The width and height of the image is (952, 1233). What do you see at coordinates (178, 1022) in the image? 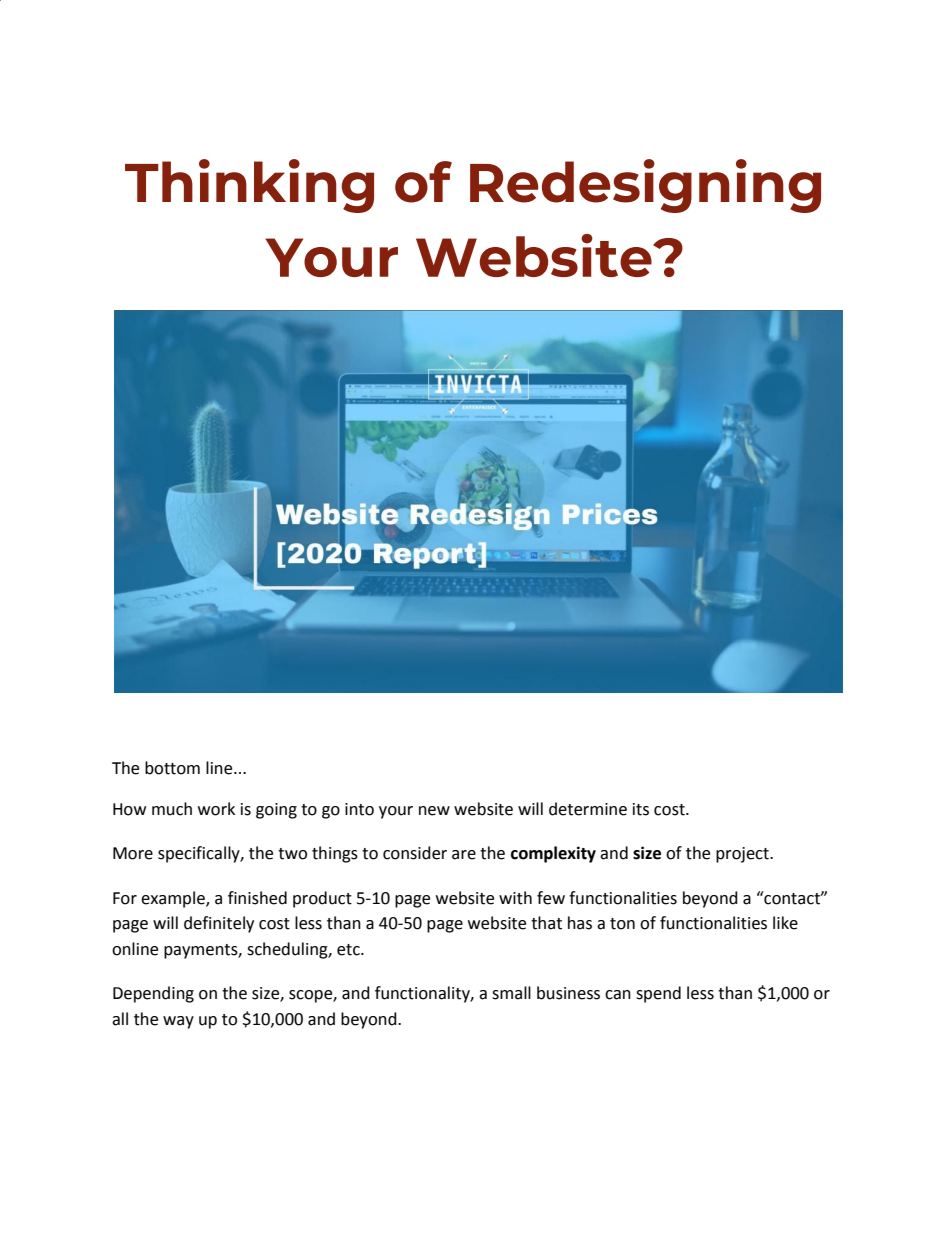
I see `way` at bounding box center [178, 1022].
